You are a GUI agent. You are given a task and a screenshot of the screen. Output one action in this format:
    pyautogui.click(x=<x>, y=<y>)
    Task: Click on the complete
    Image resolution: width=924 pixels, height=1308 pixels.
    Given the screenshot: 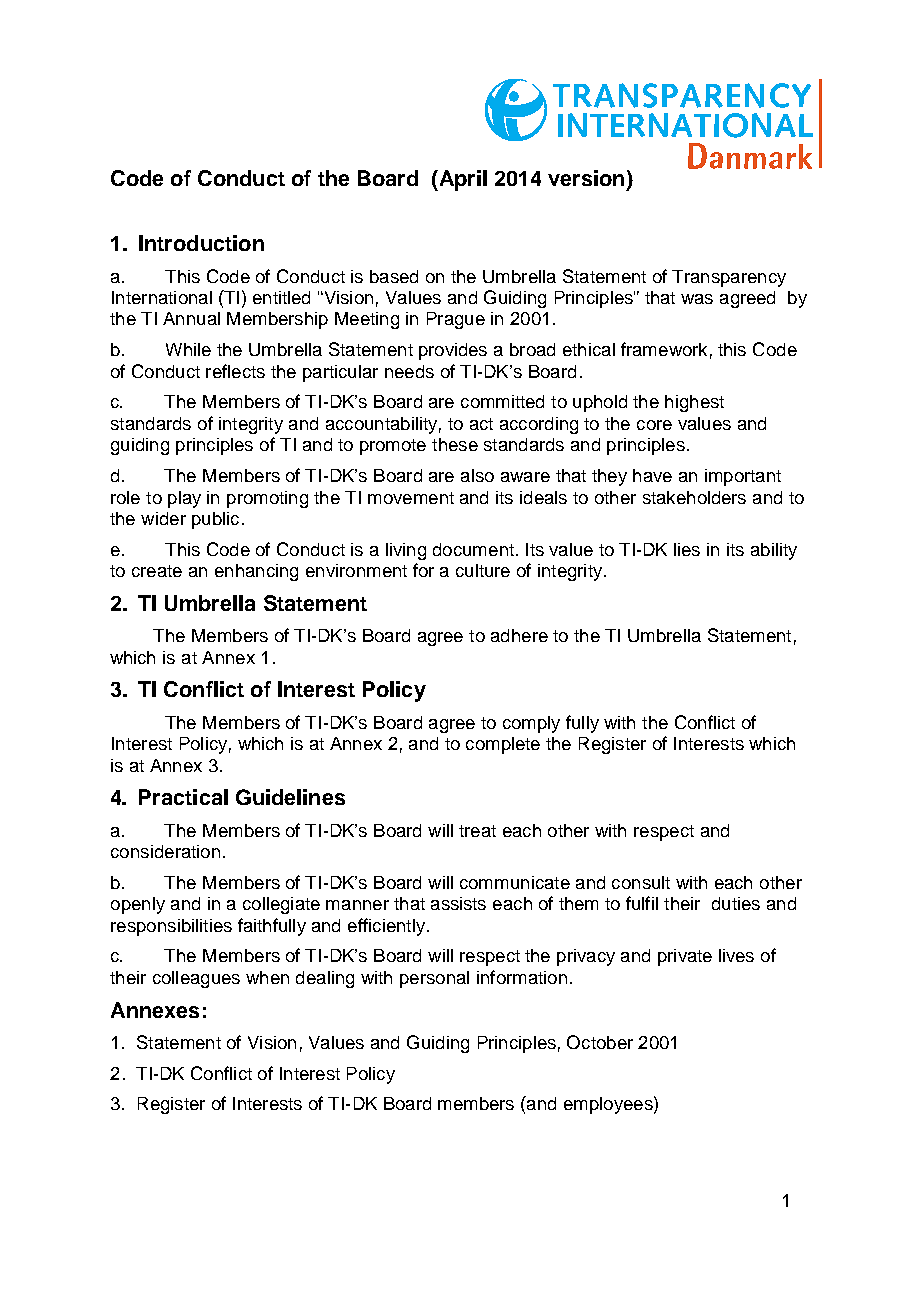 What is the action you would take?
    pyautogui.click(x=503, y=745)
